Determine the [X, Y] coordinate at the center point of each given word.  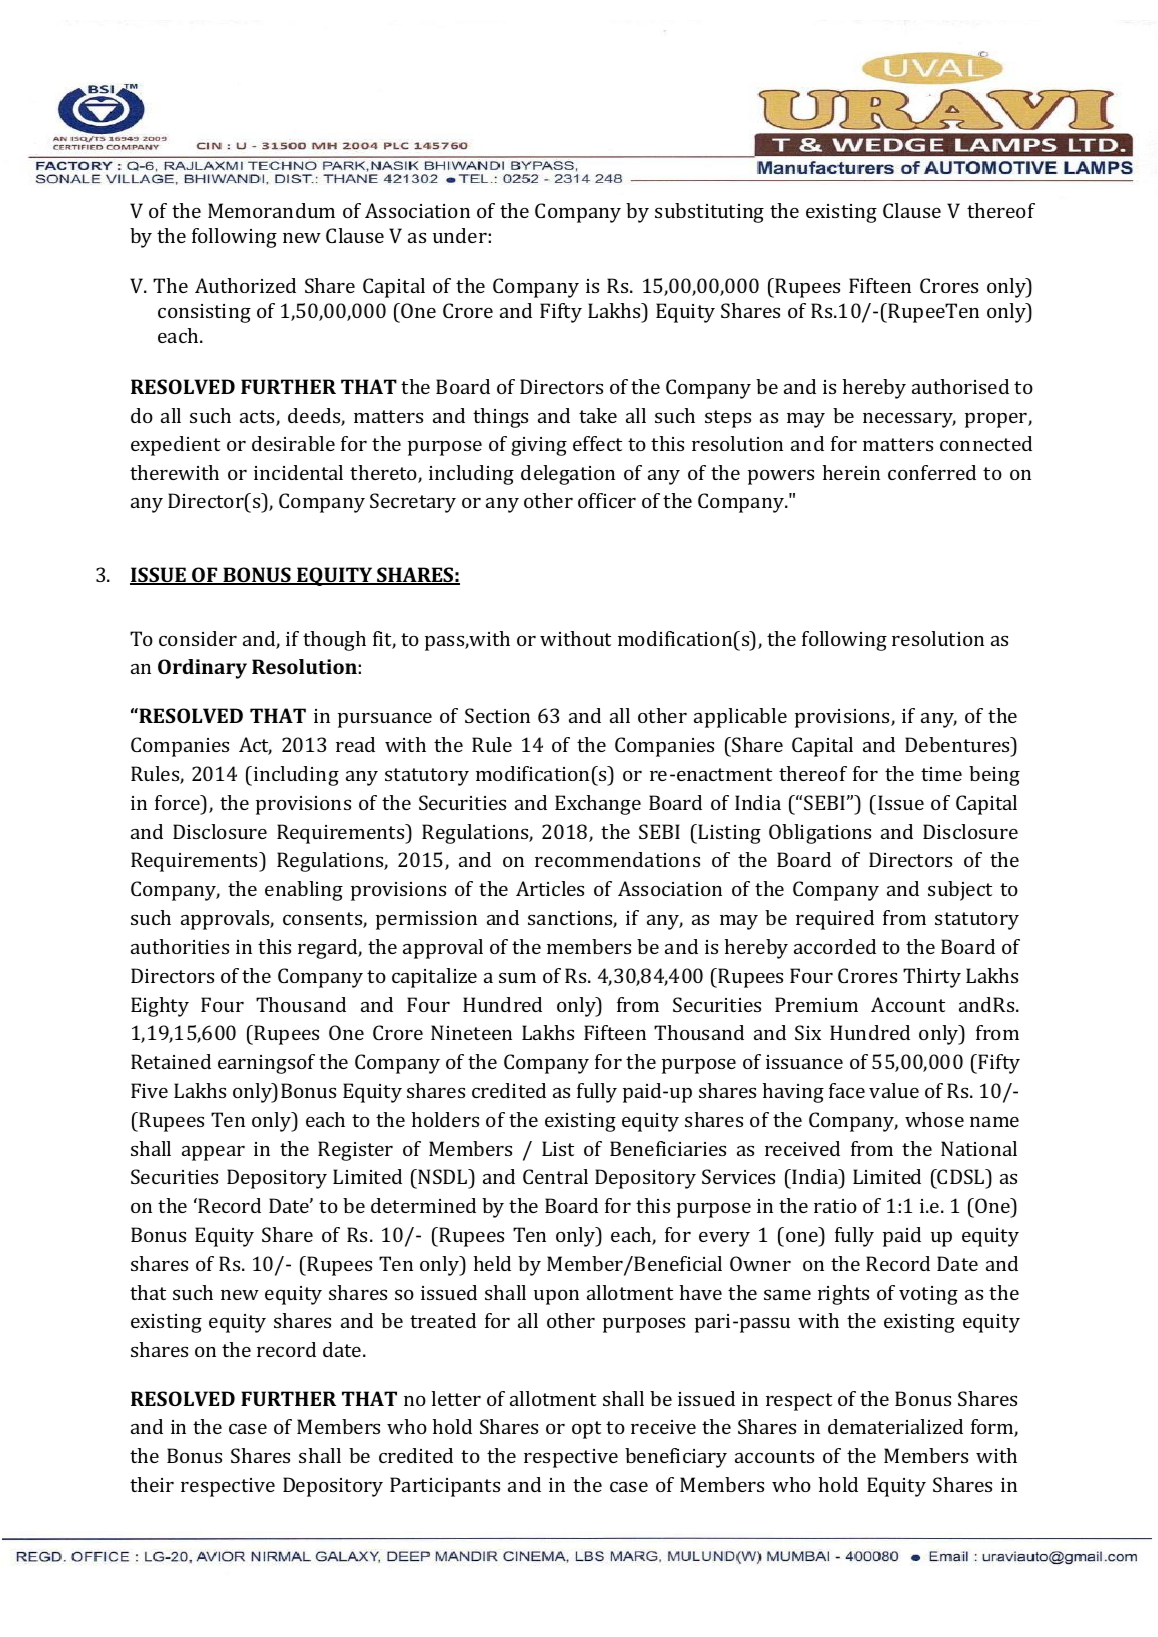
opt [586, 1430]
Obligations [820, 834]
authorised [960, 386]
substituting [709, 213]
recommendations [617, 859]
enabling [304, 891]
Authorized [245, 285]
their [152, 1484]
